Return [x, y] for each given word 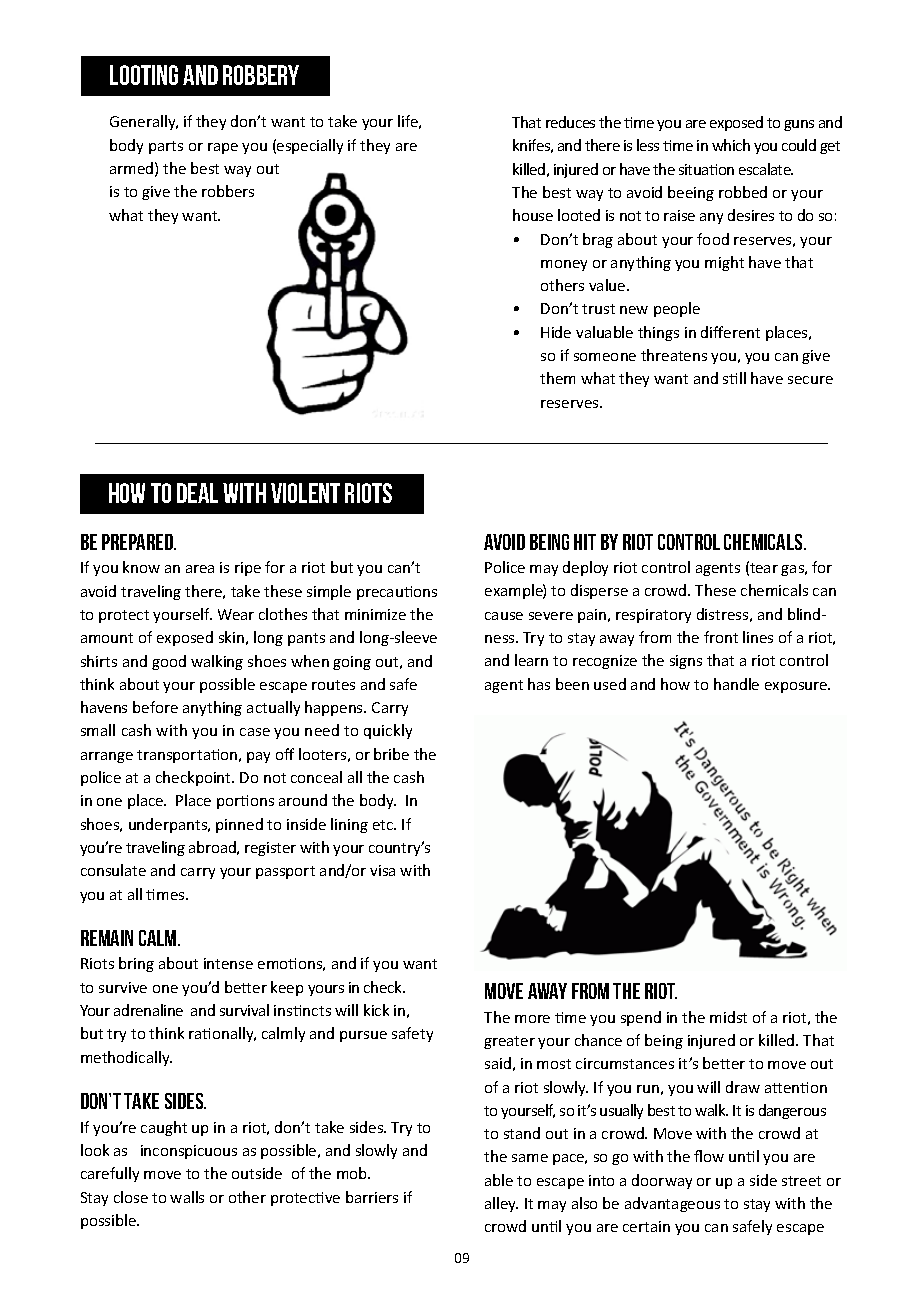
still [734, 378]
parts [166, 147]
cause [504, 616]
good [169, 662]
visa [382, 870]
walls [187, 1197]
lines [758, 637]
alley [501, 1204]
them [557, 378]
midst [728, 1017]
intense [228, 963]
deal [197, 493]
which [731, 145]
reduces [570, 122]
